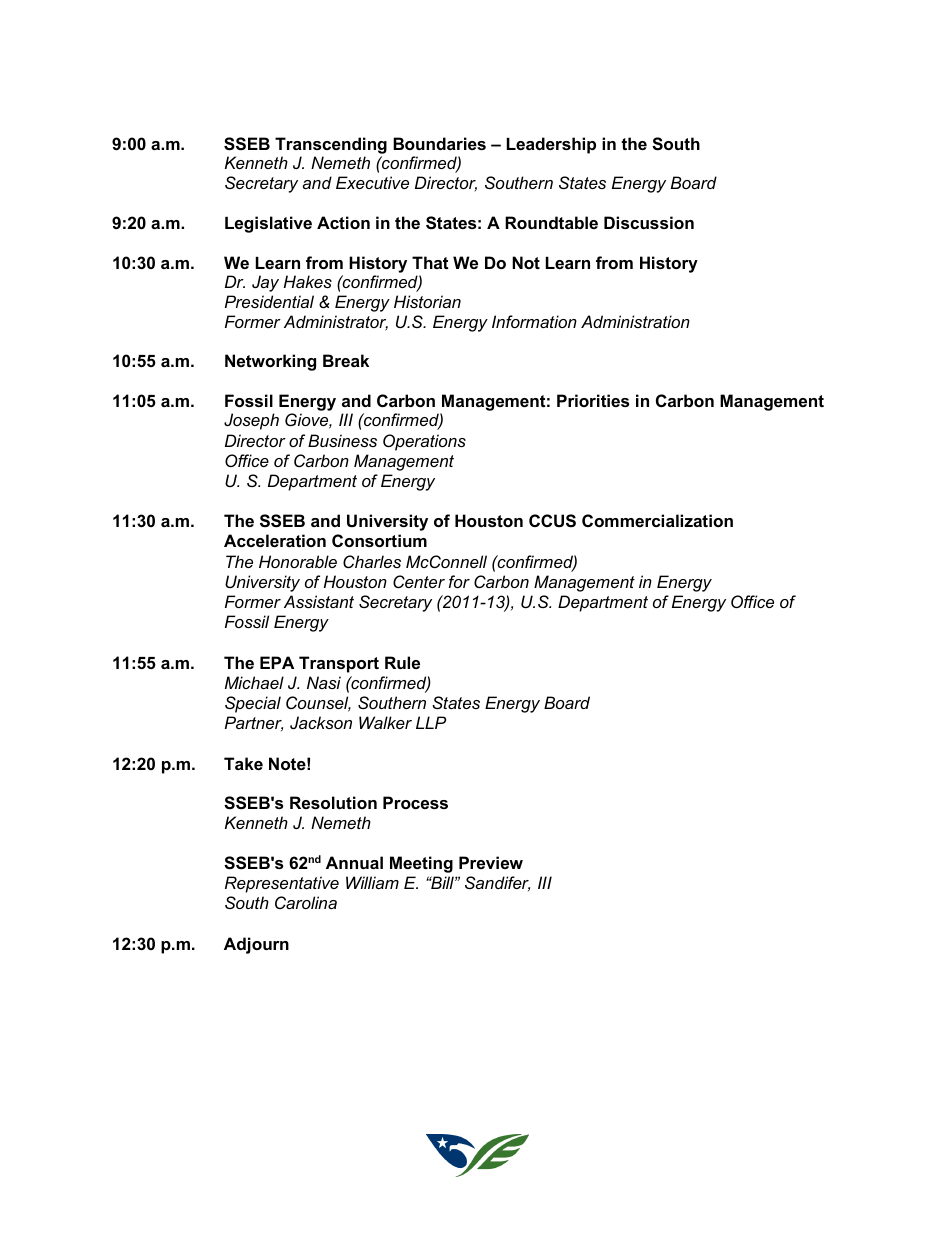 This image has height=1233, width=952. I want to click on Operations, so click(424, 442).
